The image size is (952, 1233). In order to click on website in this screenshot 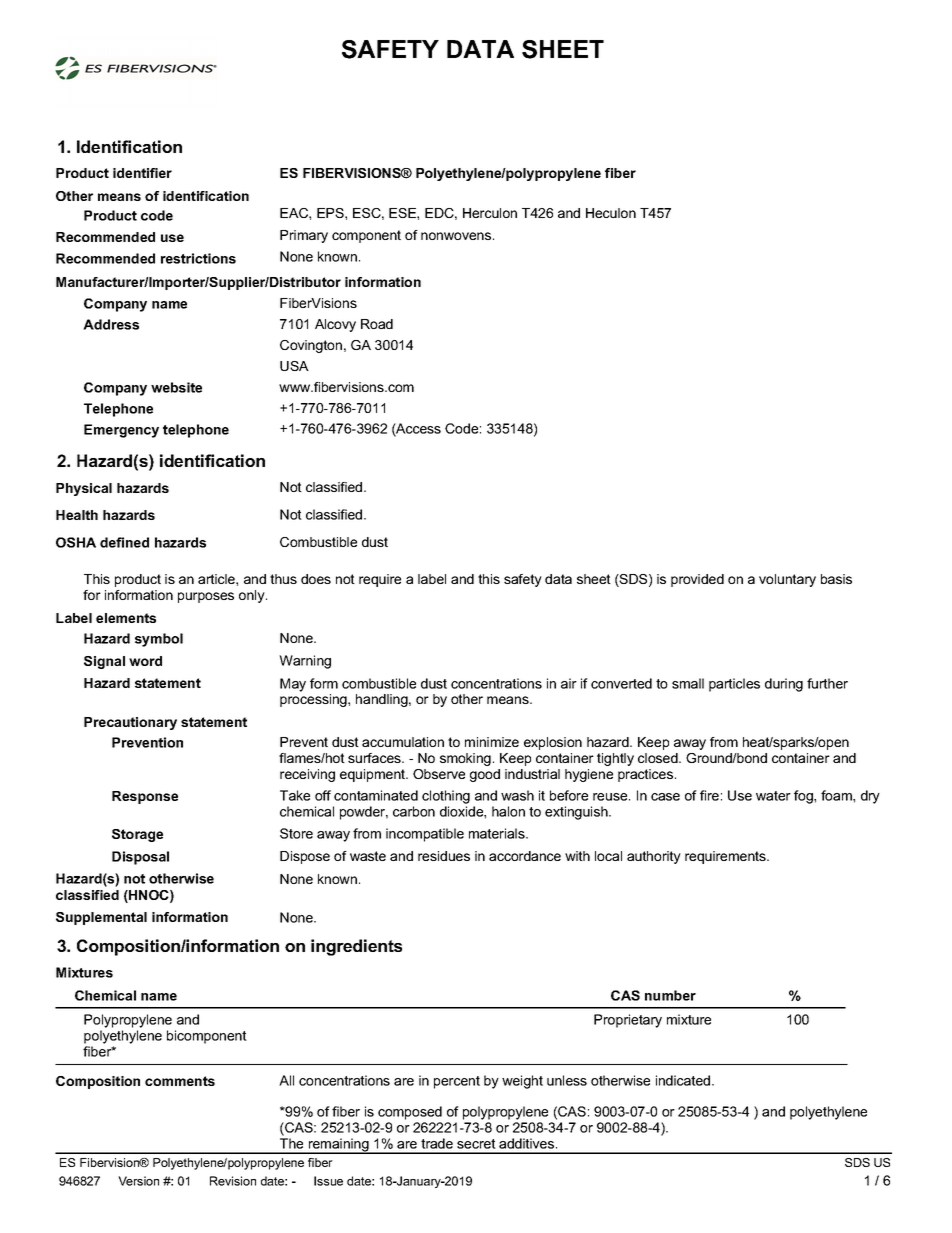, I will do `click(176, 387)`.
